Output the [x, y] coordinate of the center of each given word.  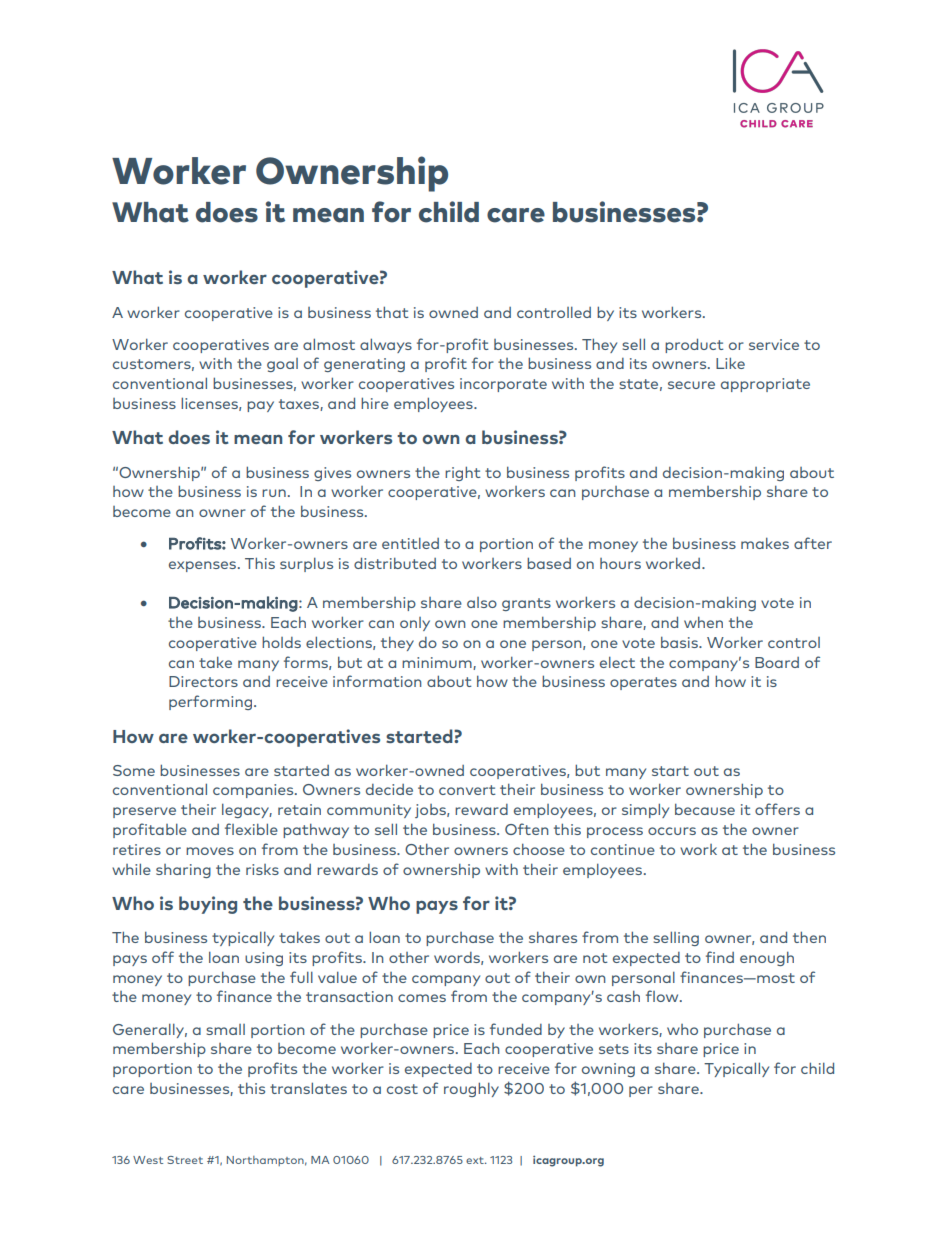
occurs [672, 831]
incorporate [503, 385]
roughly [471, 1089]
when [703, 622]
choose [539, 849]
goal [282, 365]
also [482, 602]
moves [210, 851]
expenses [204, 566]
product [694, 345]
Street [185, 1160]
